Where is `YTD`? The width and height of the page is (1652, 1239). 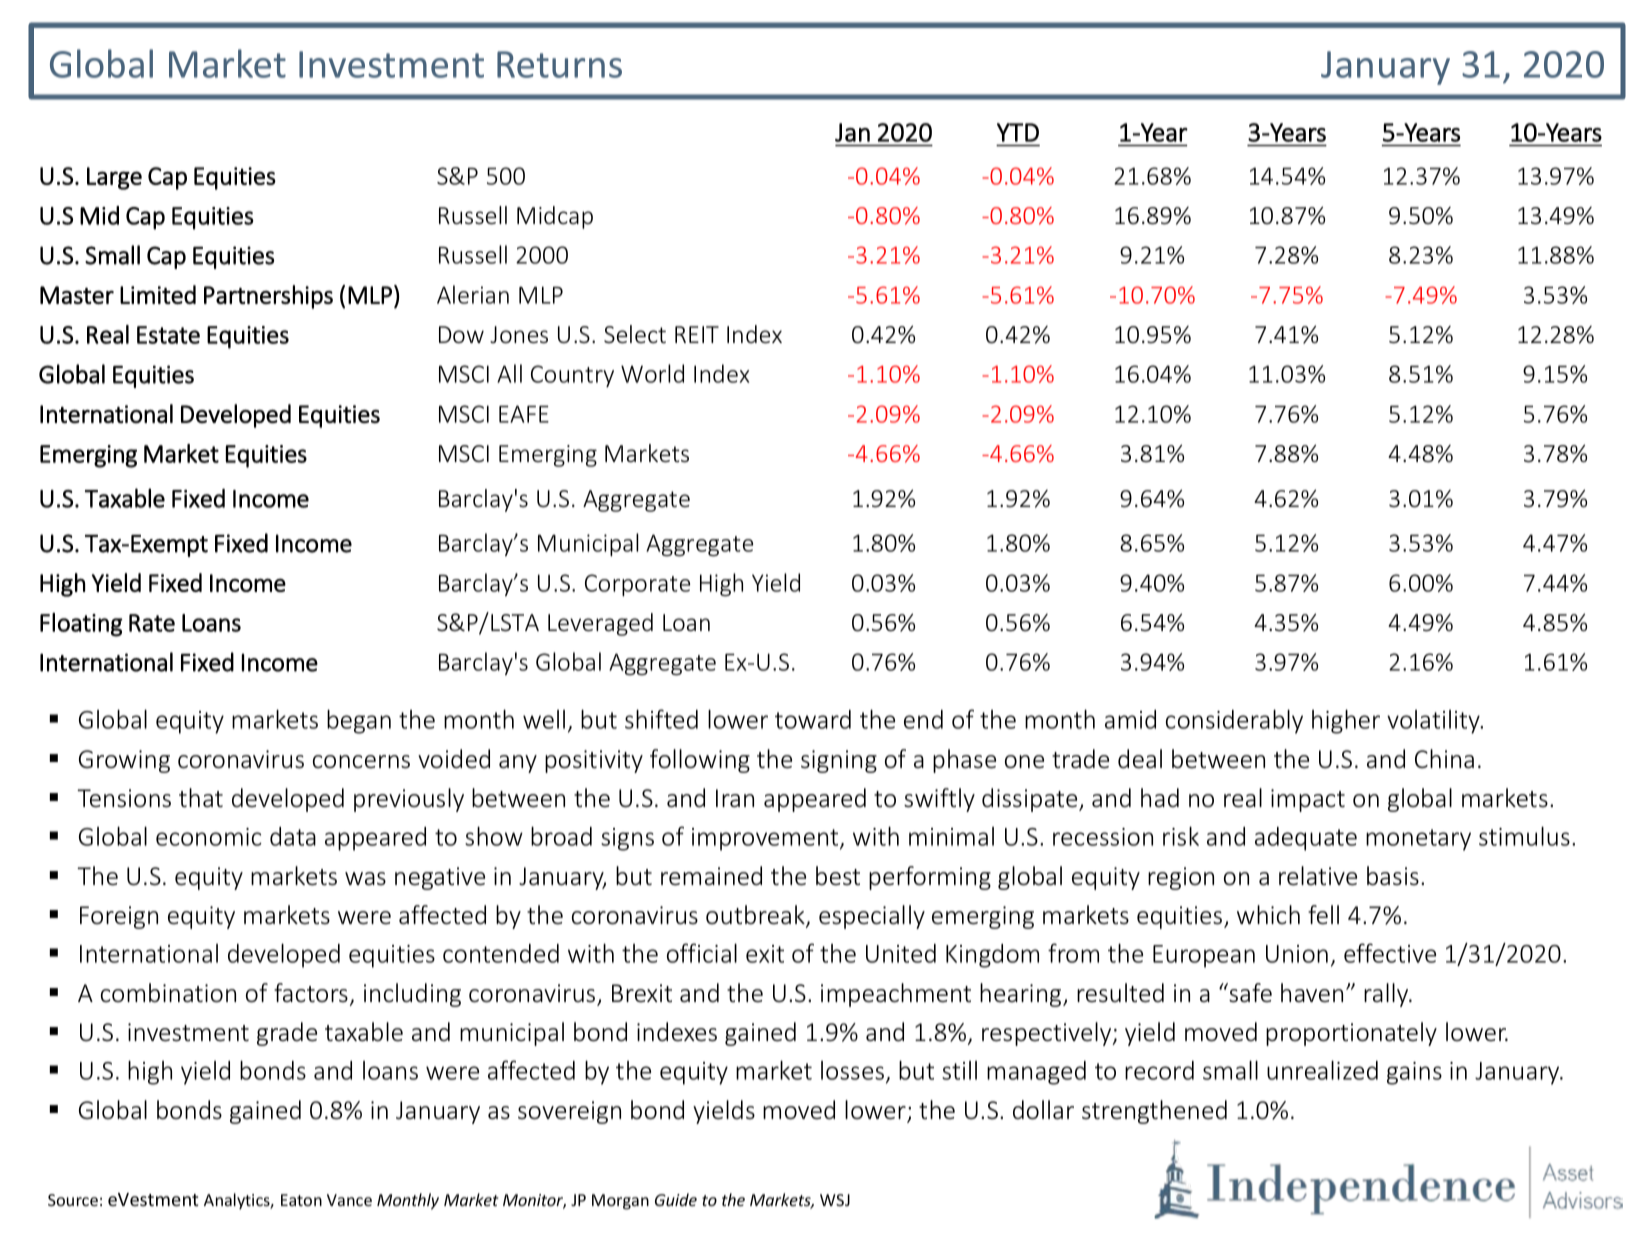 YTD is located at coordinates (1018, 132).
